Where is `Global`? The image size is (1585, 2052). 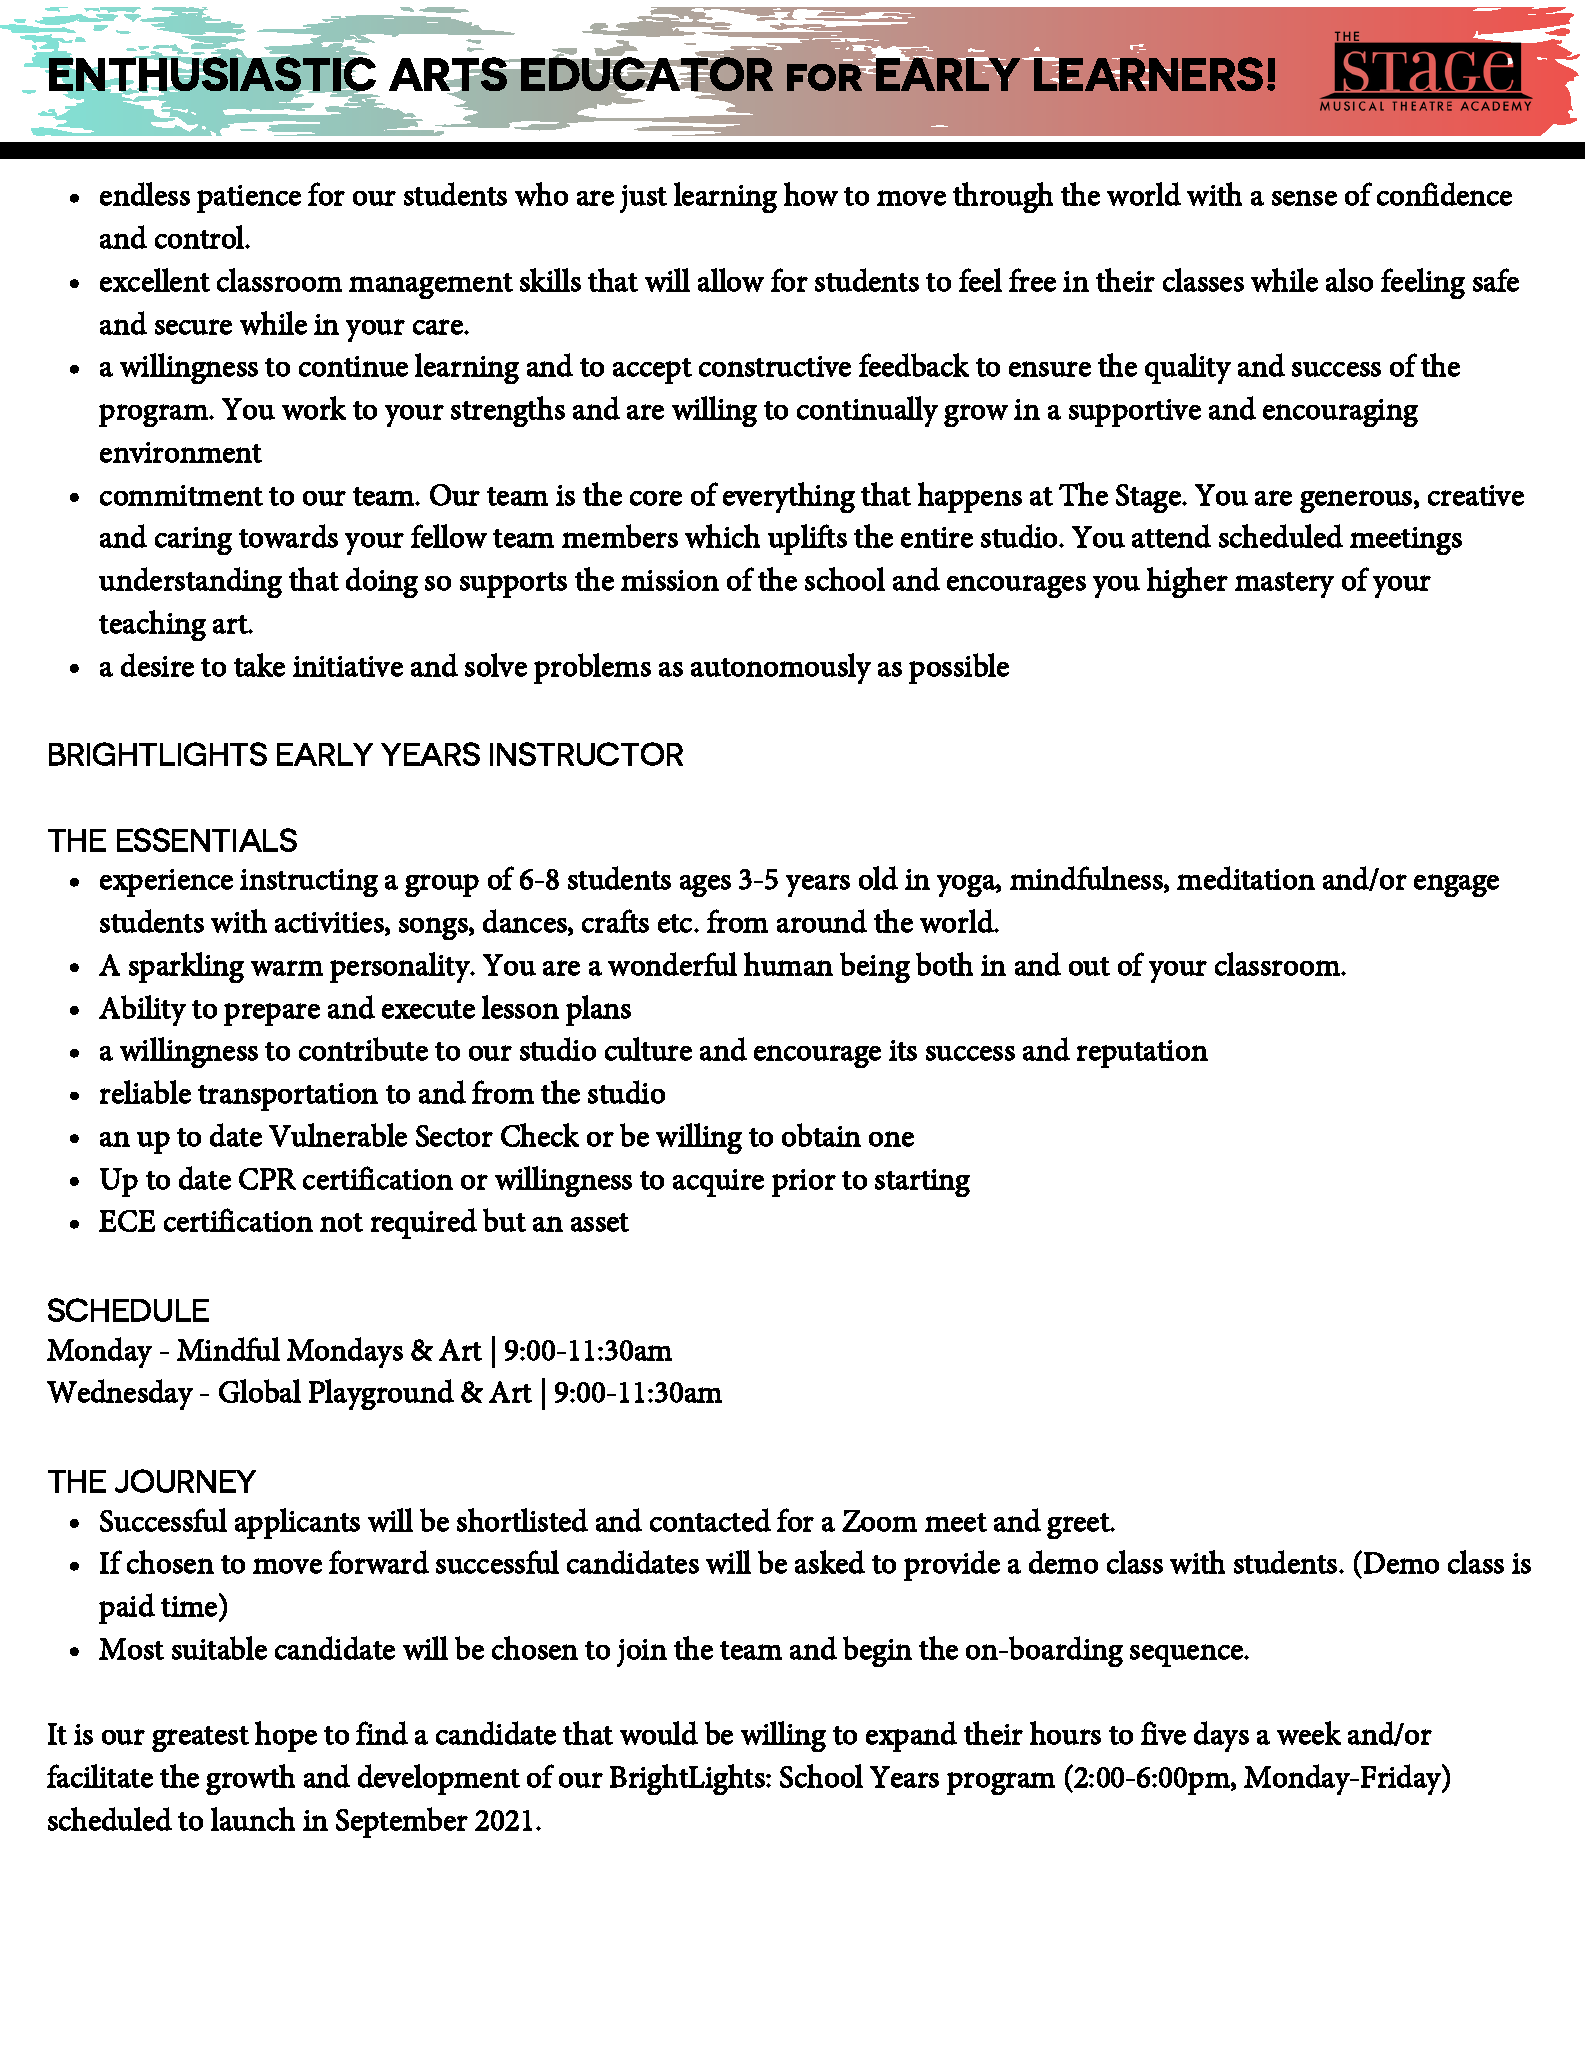 Global is located at coordinates (260, 1391).
